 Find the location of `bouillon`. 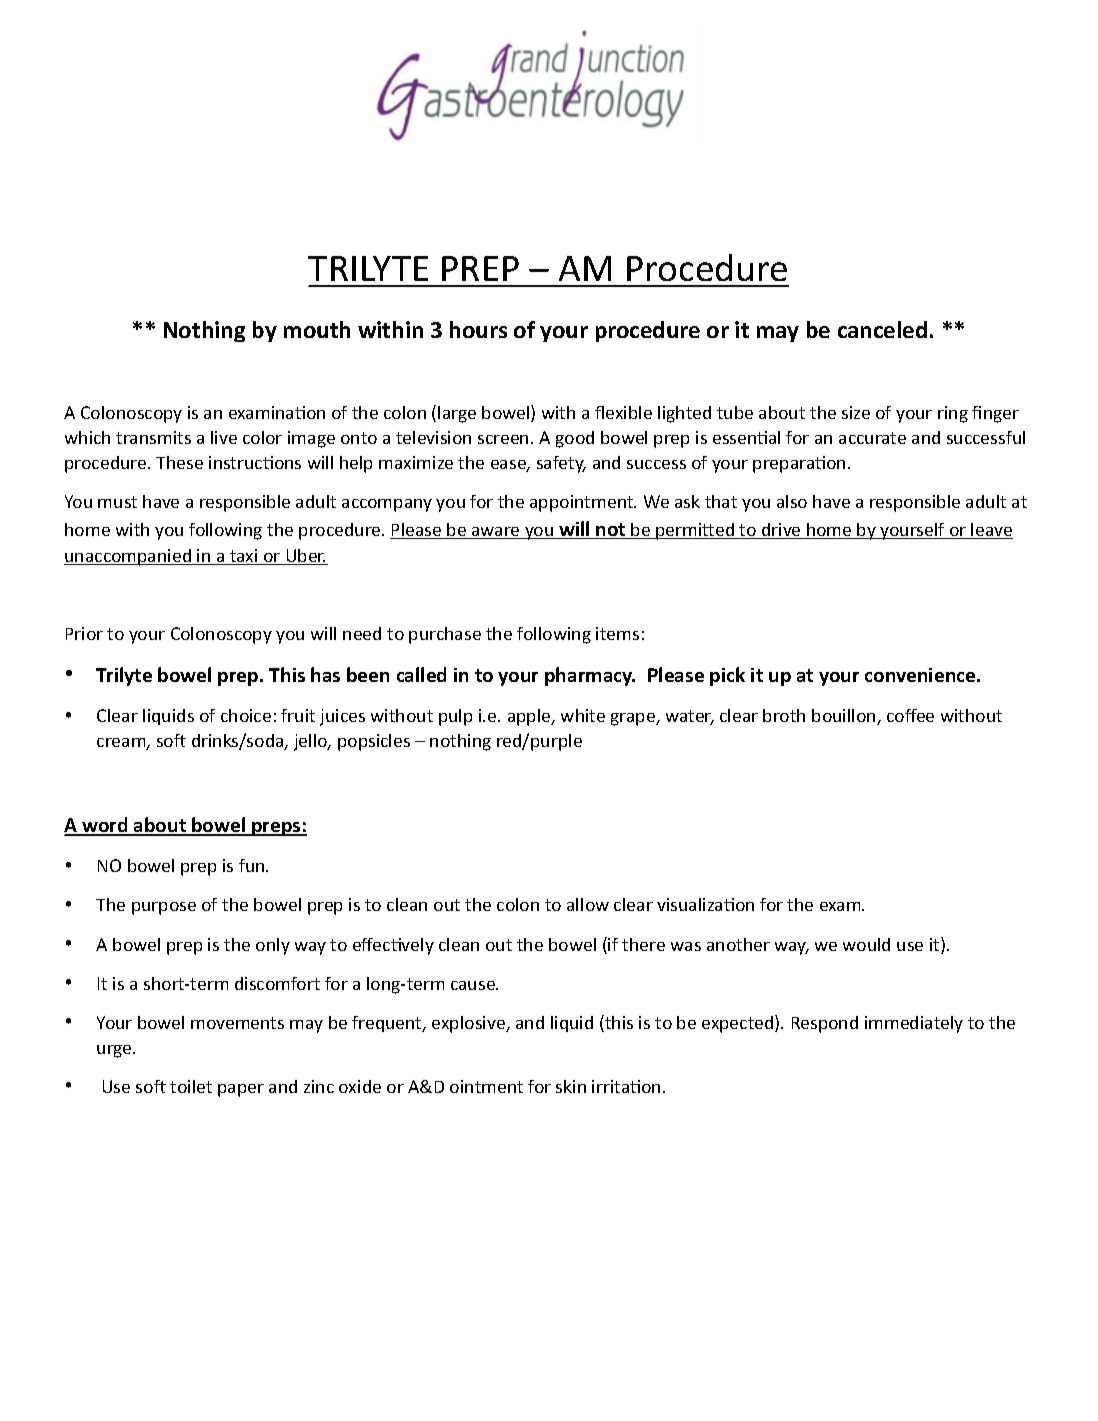

bouillon is located at coordinates (845, 717).
